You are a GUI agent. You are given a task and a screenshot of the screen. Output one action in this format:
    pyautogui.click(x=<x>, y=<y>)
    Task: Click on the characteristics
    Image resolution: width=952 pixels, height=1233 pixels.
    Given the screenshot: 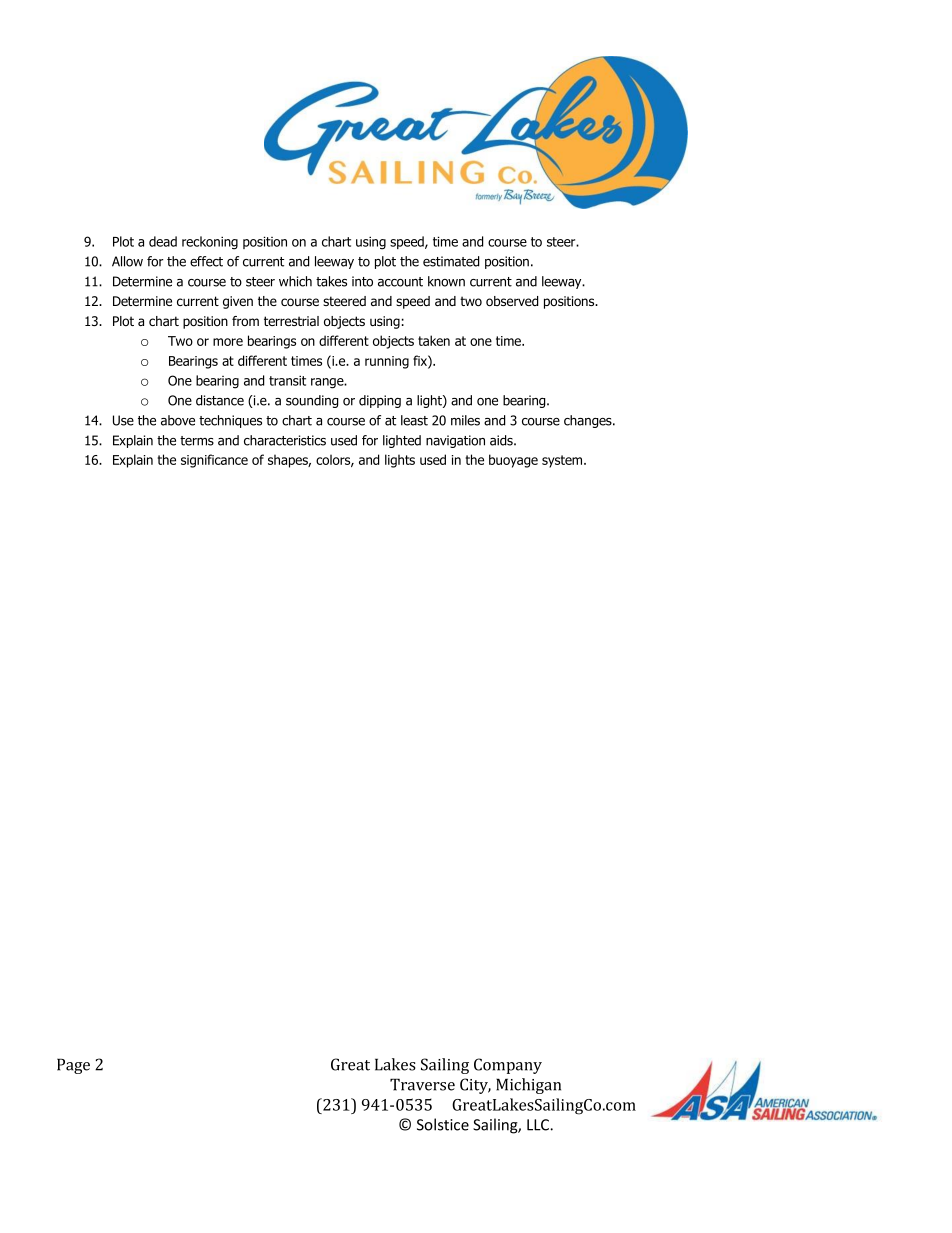 What is the action you would take?
    pyautogui.click(x=285, y=440)
